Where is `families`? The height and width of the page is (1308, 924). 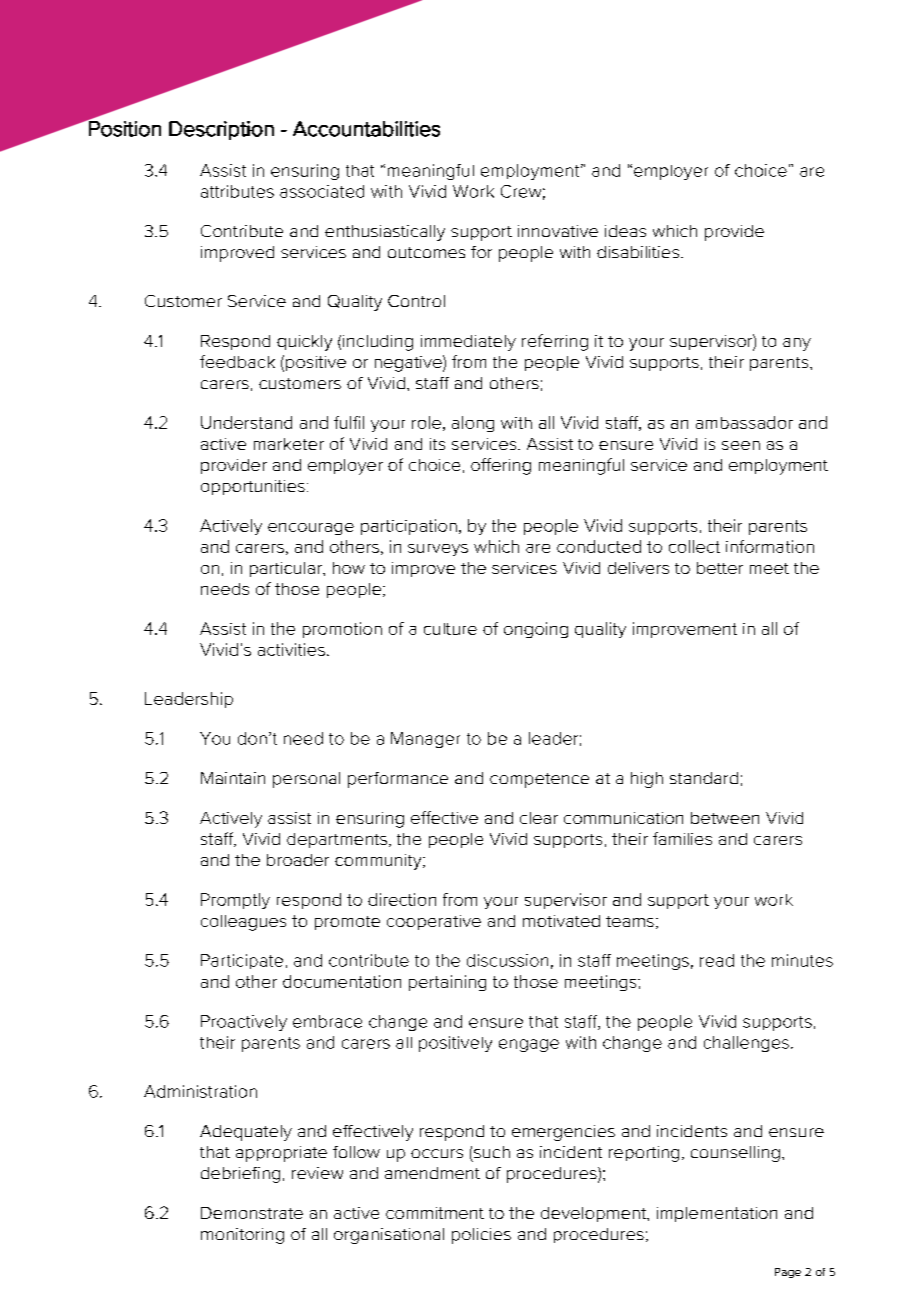 families is located at coordinates (682, 838).
